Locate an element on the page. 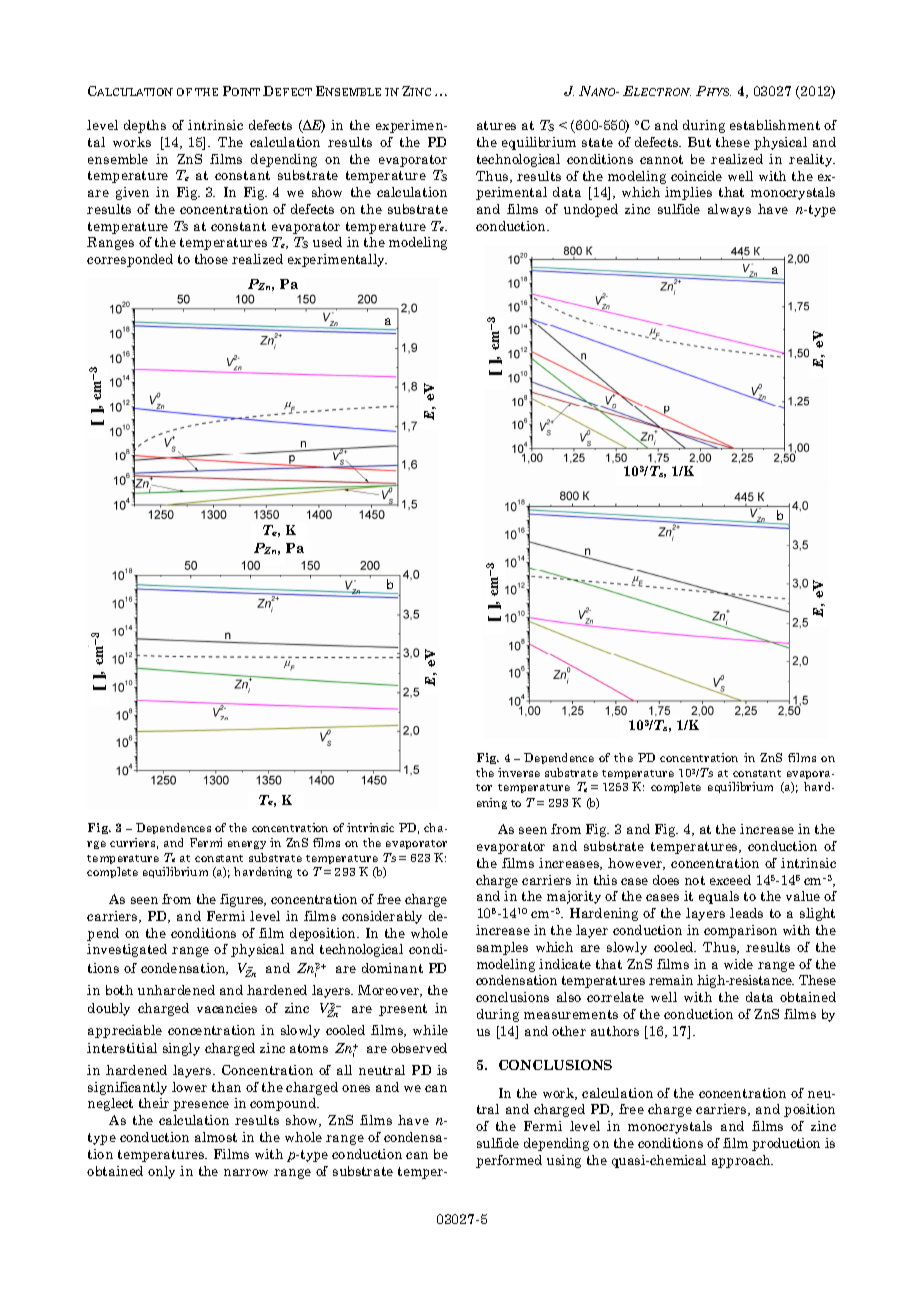 This image has width=924, height=1308. state is located at coordinates (597, 142).
